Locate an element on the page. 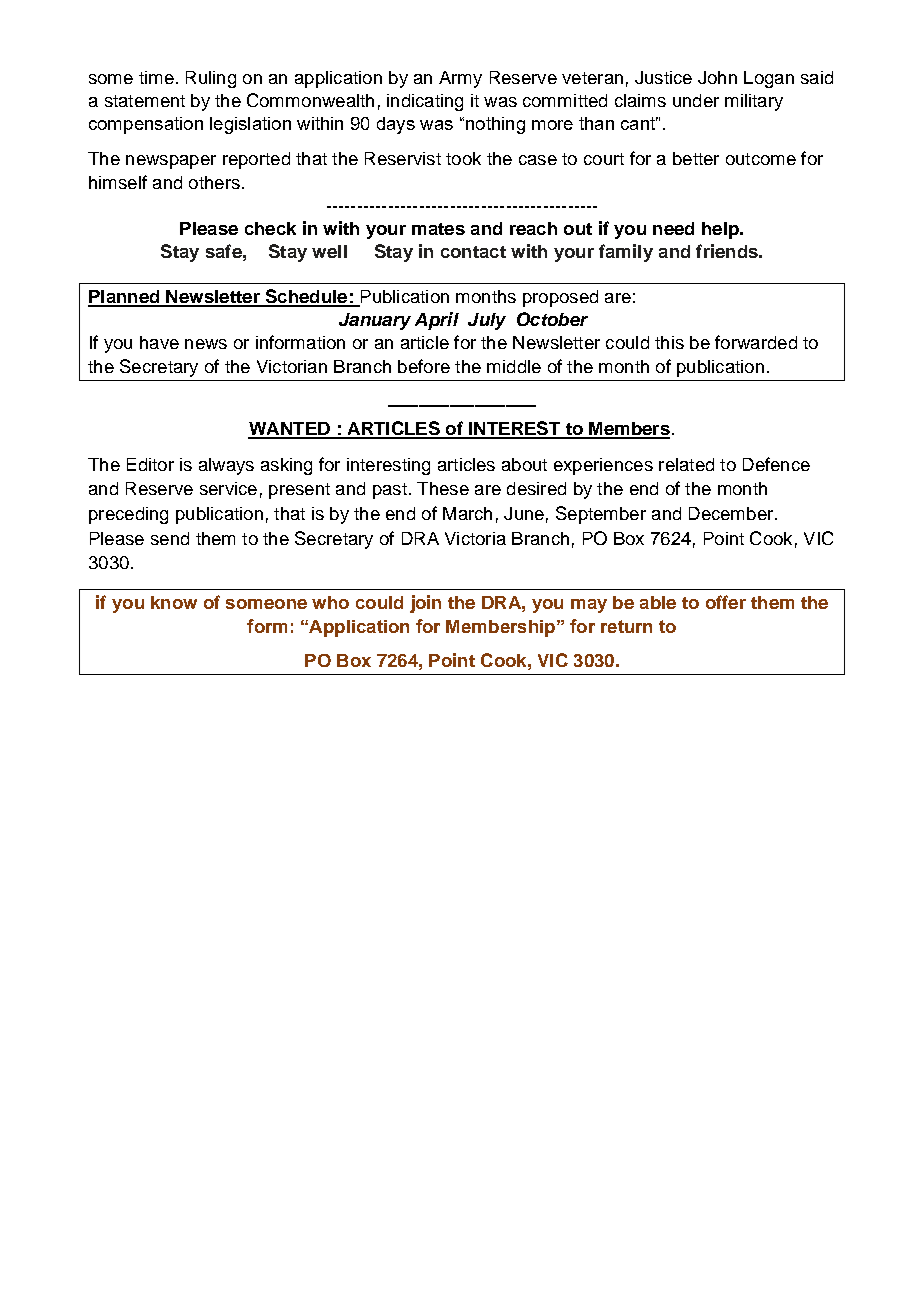 Image resolution: width=924 pixels, height=1308 pixels. always is located at coordinates (226, 466).
